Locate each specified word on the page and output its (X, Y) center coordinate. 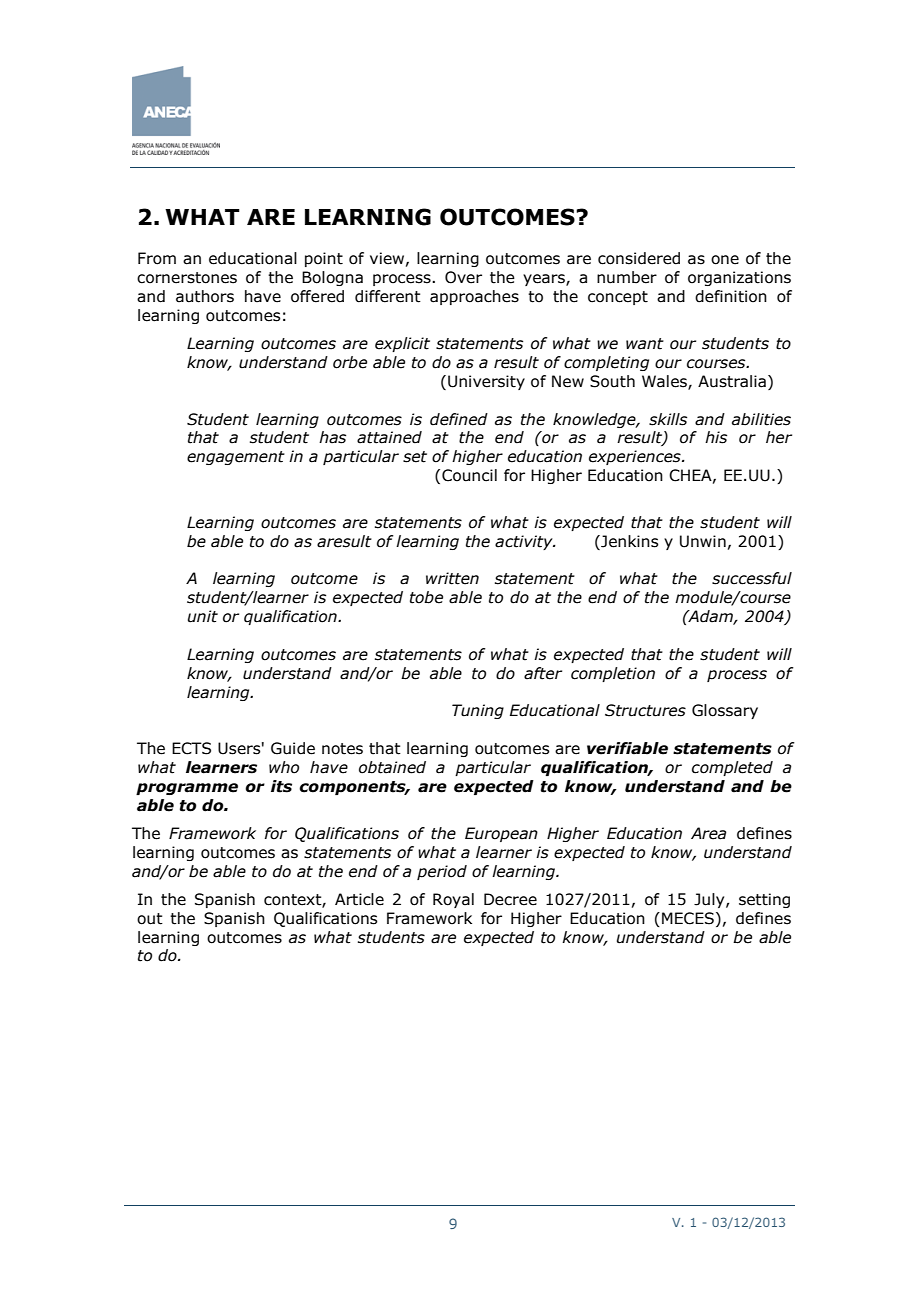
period (442, 872)
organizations (739, 278)
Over (463, 277)
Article (359, 899)
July (710, 900)
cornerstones (187, 278)
